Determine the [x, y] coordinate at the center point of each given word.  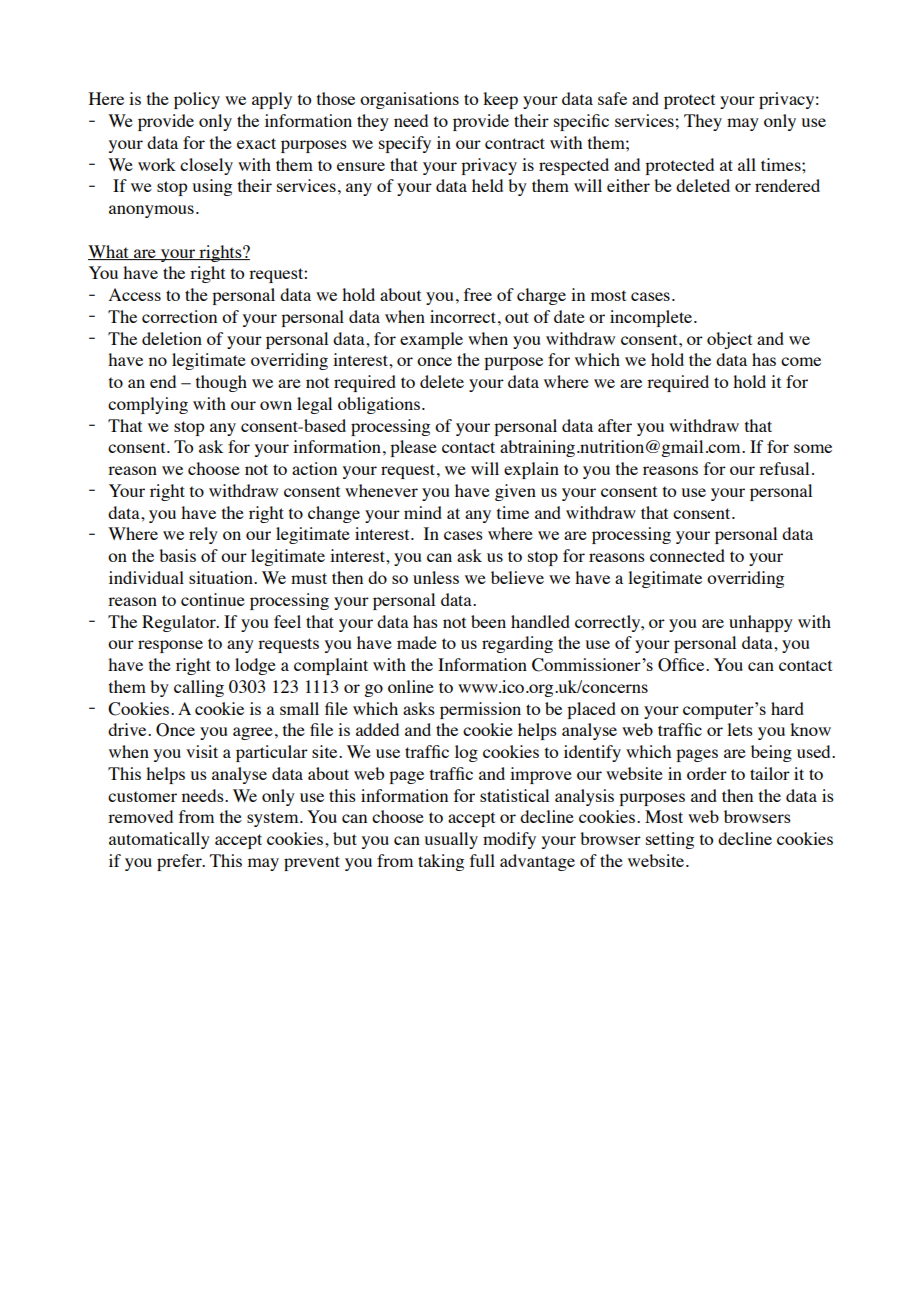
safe [612, 98]
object [729, 340]
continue [213, 599]
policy [197, 100]
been [488, 621]
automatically [159, 840]
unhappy [761, 623]
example [431, 340]
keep [500, 100]
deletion [172, 338]
